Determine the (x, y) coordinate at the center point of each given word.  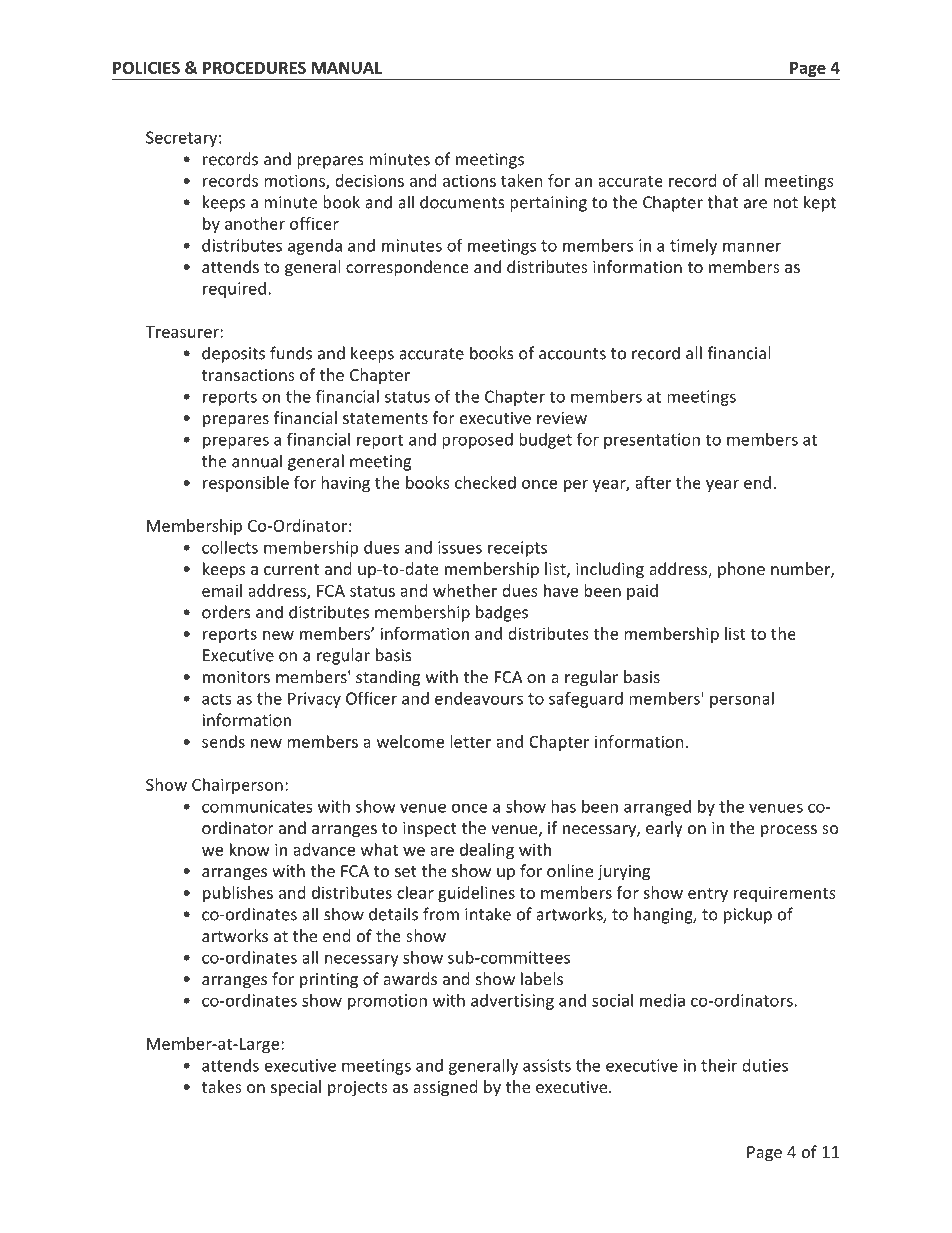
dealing (487, 851)
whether (465, 590)
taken (522, 180)
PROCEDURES (254, 67)
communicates (257, 806)
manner (752, 247)
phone (741, 570)
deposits (233, 354)
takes (222, 1086)
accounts (572, 354)
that (722, 202)
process (789, 831)
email (222, 590)
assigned (445, 1088)
